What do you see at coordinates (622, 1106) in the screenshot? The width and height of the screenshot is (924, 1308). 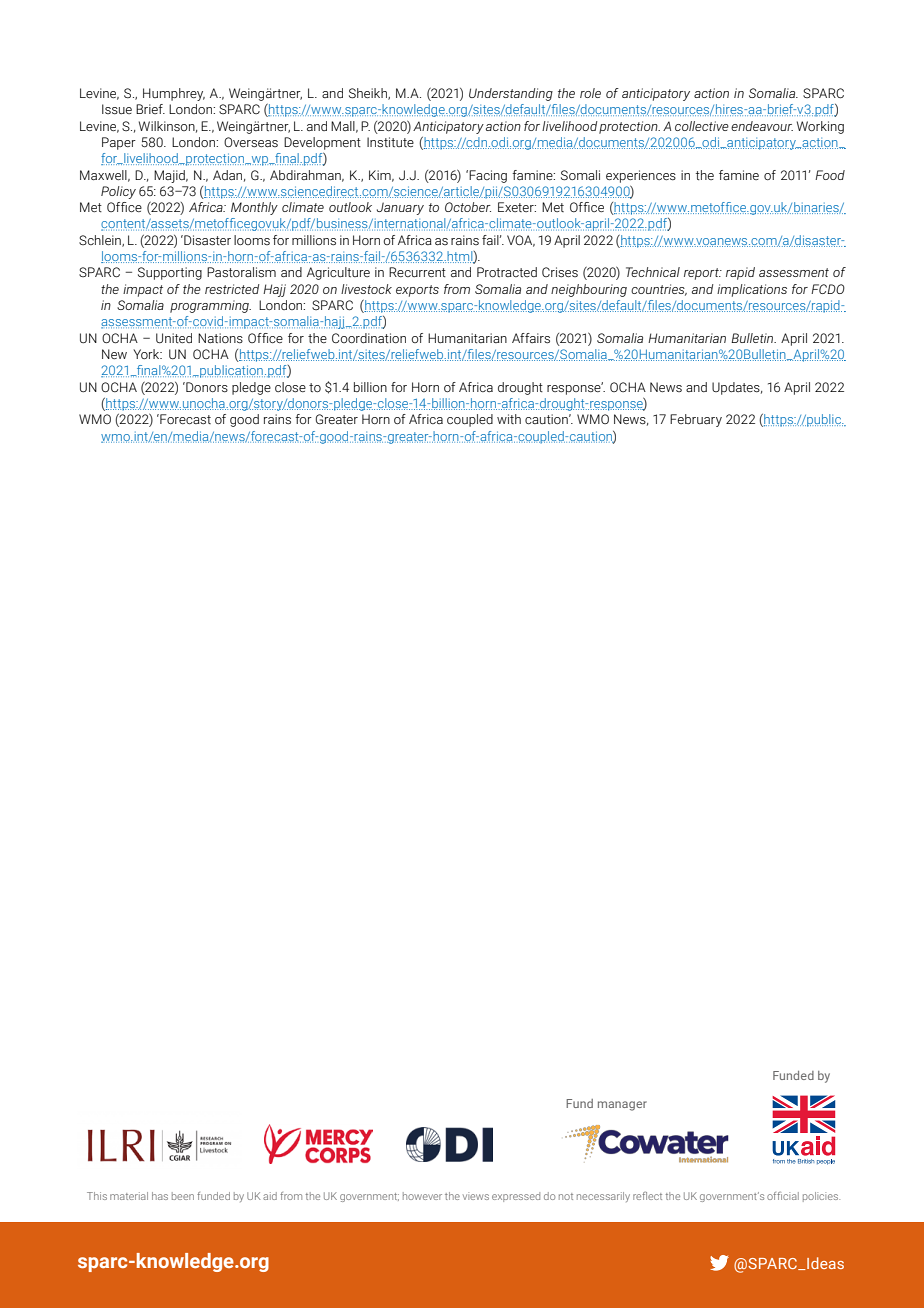 I see `manager` at bounding box center [622, 1106].
